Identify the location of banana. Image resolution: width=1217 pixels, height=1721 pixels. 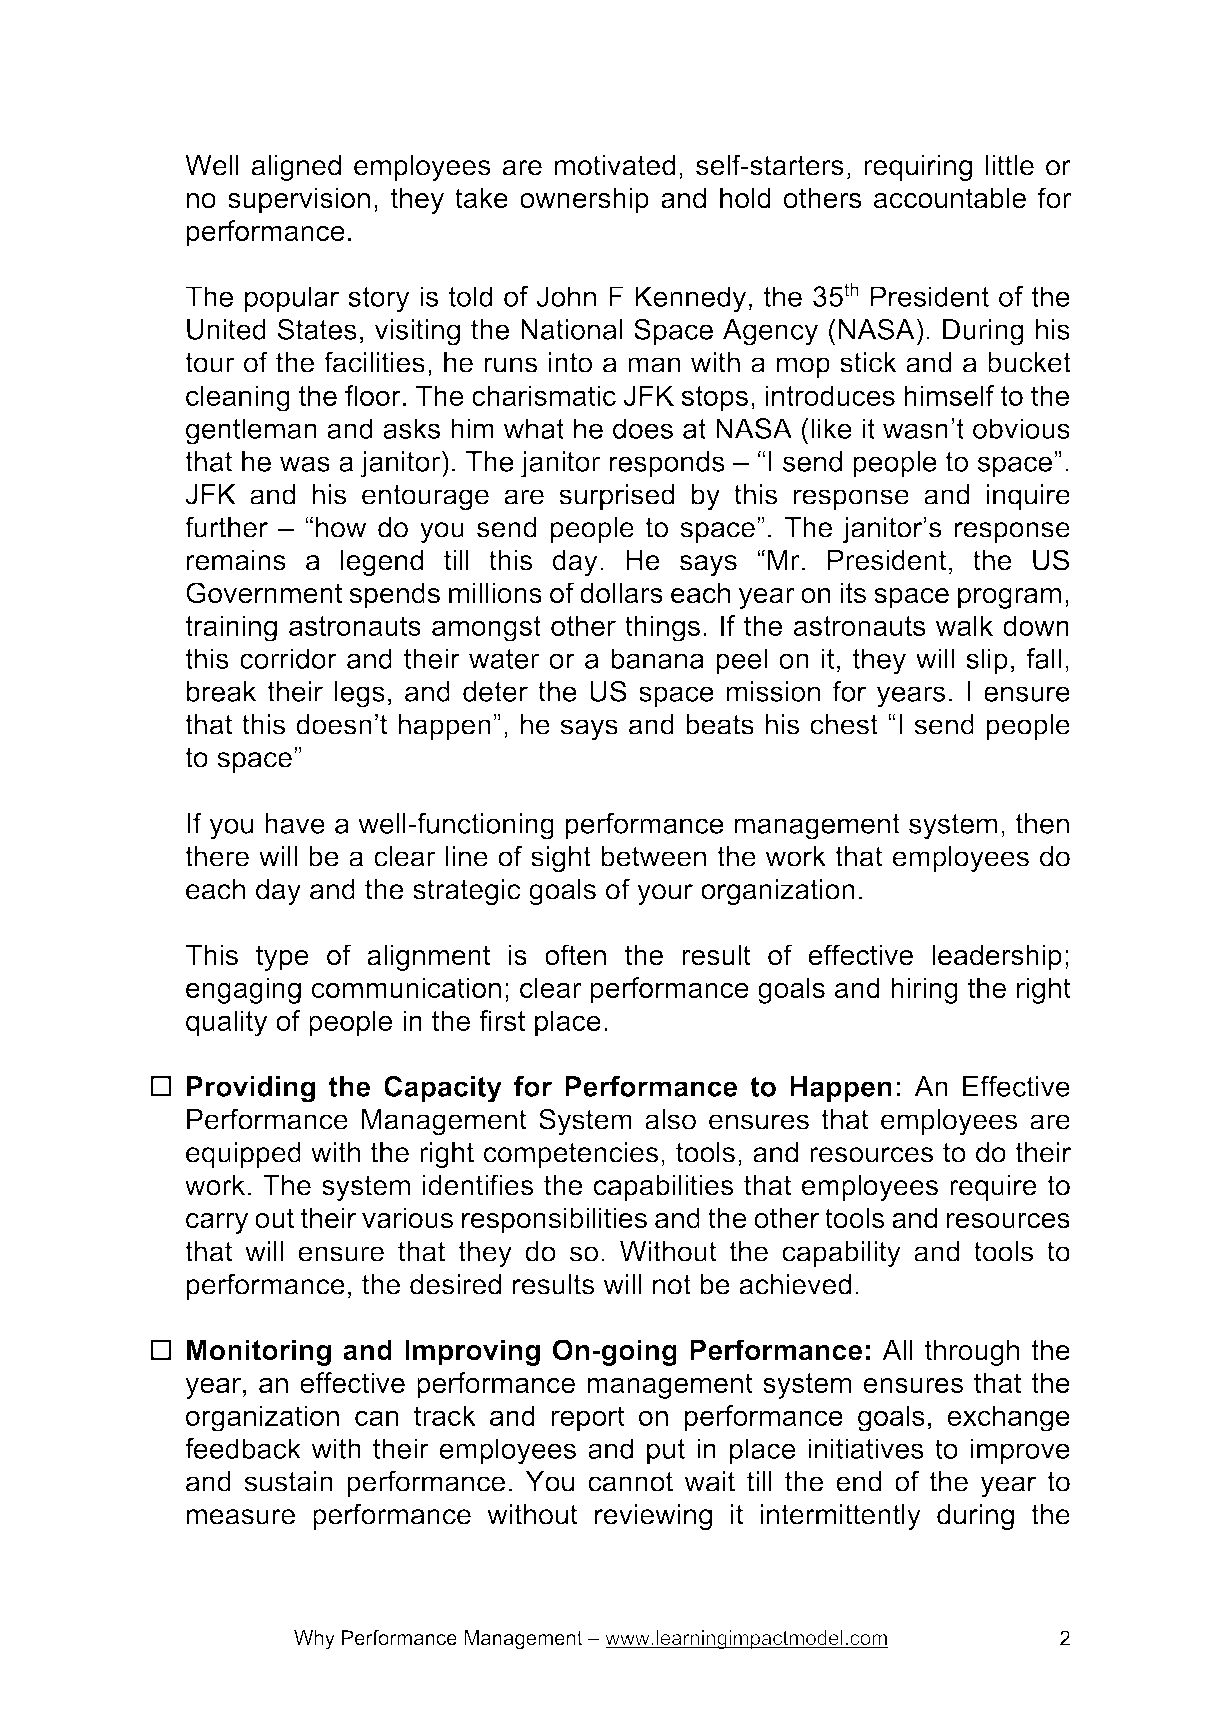
(657, 658).
